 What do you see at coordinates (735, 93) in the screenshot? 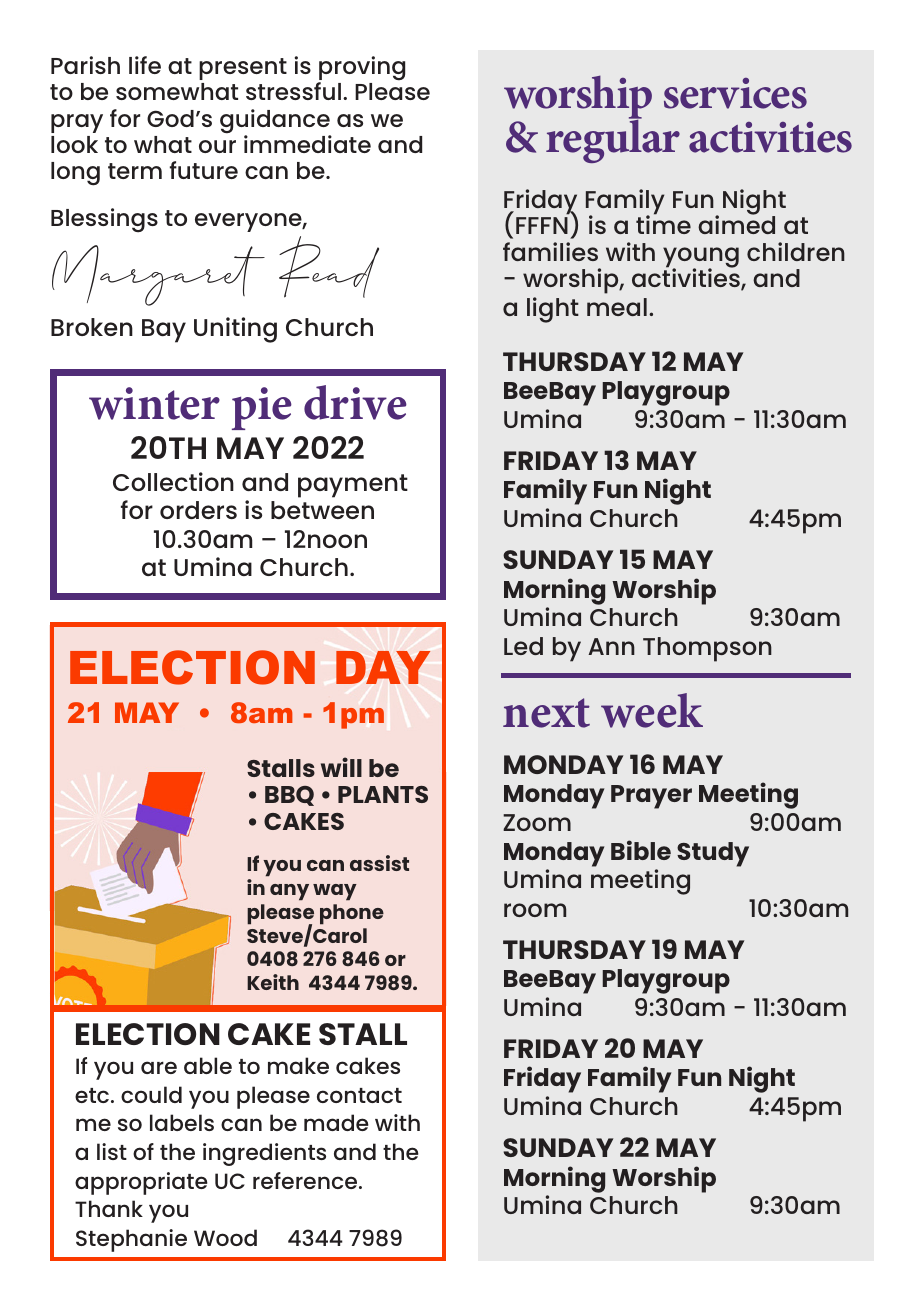
I see `services` at bounding box center [735, 93].
